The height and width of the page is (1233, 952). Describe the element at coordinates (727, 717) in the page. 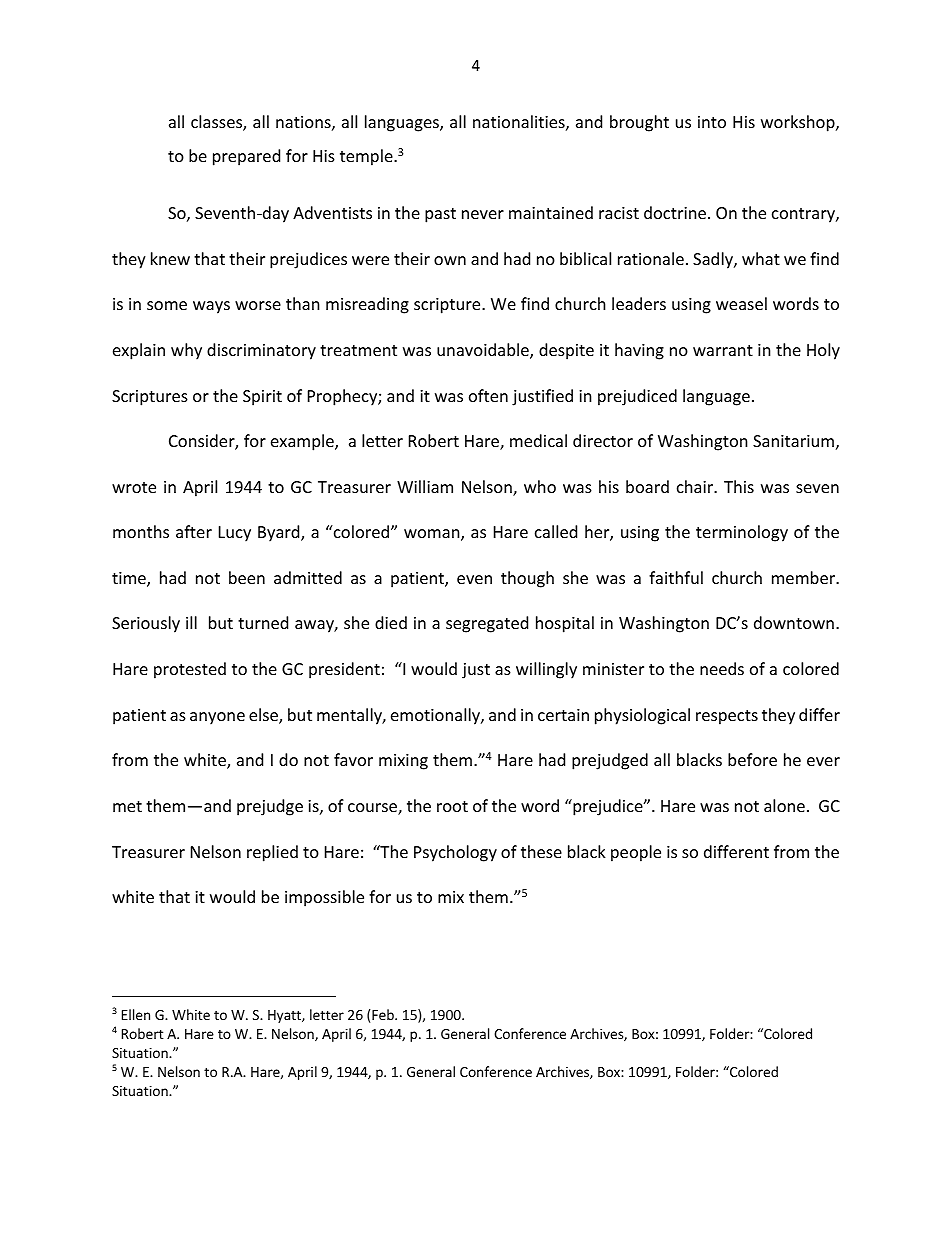

I see `respects` at that location.
